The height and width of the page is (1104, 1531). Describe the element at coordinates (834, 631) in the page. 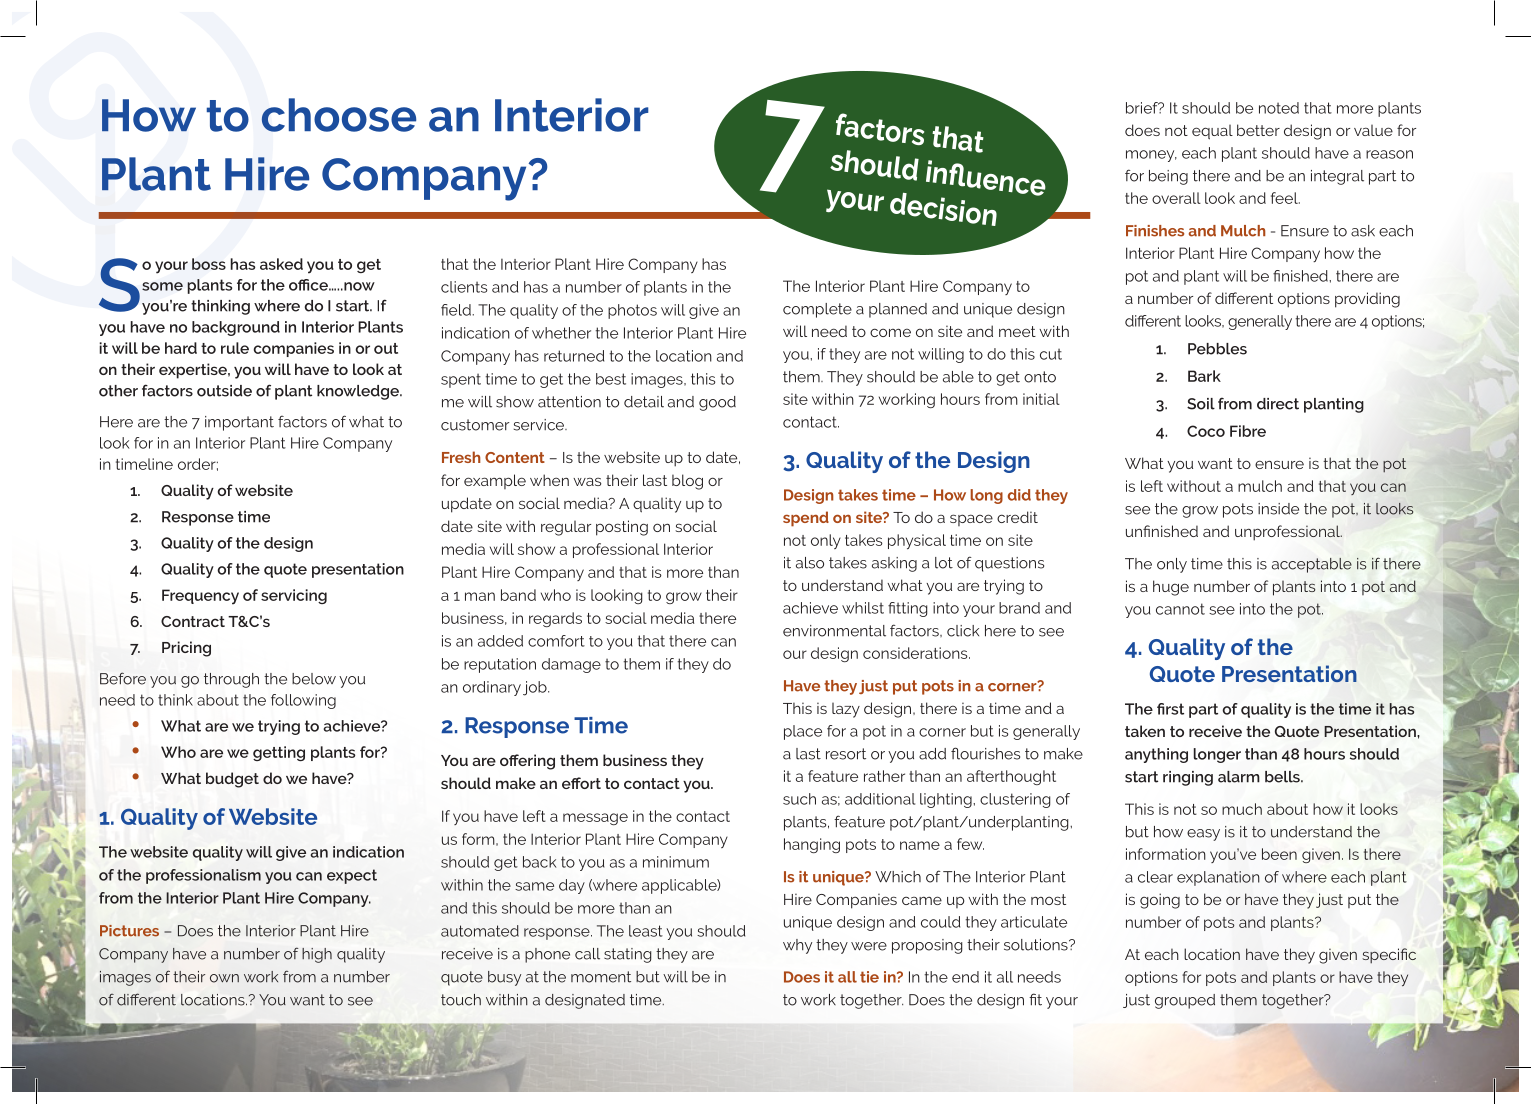

I see `environmental` at that location.
